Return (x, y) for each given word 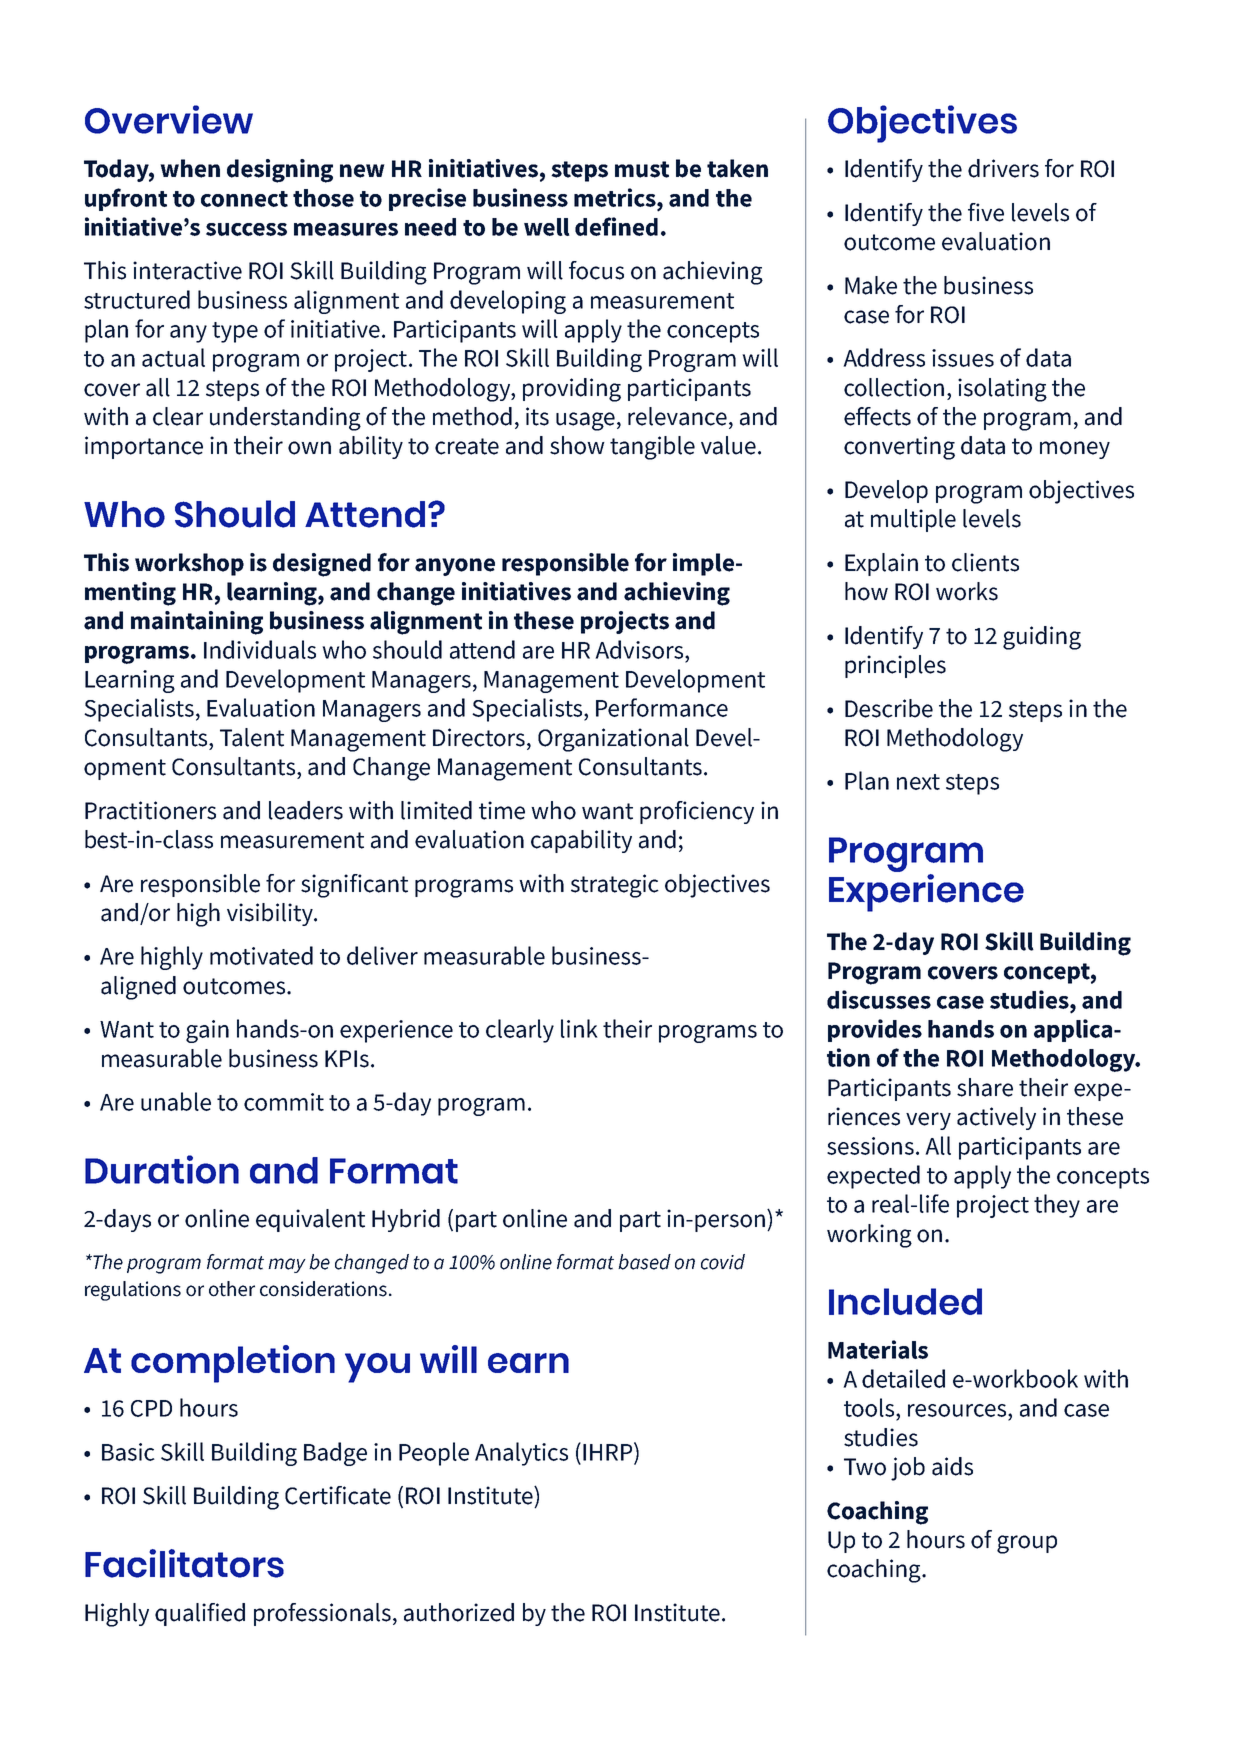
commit (284, 1102)
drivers (1003, 168)
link (579, 1028)
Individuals (260, 649)
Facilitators (184, 1563)
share (985, 1087)
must (642, 169)
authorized (459, 1612)
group (1027, 1544)
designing (280, 171)
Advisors (640, 649)
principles (895, 666)
